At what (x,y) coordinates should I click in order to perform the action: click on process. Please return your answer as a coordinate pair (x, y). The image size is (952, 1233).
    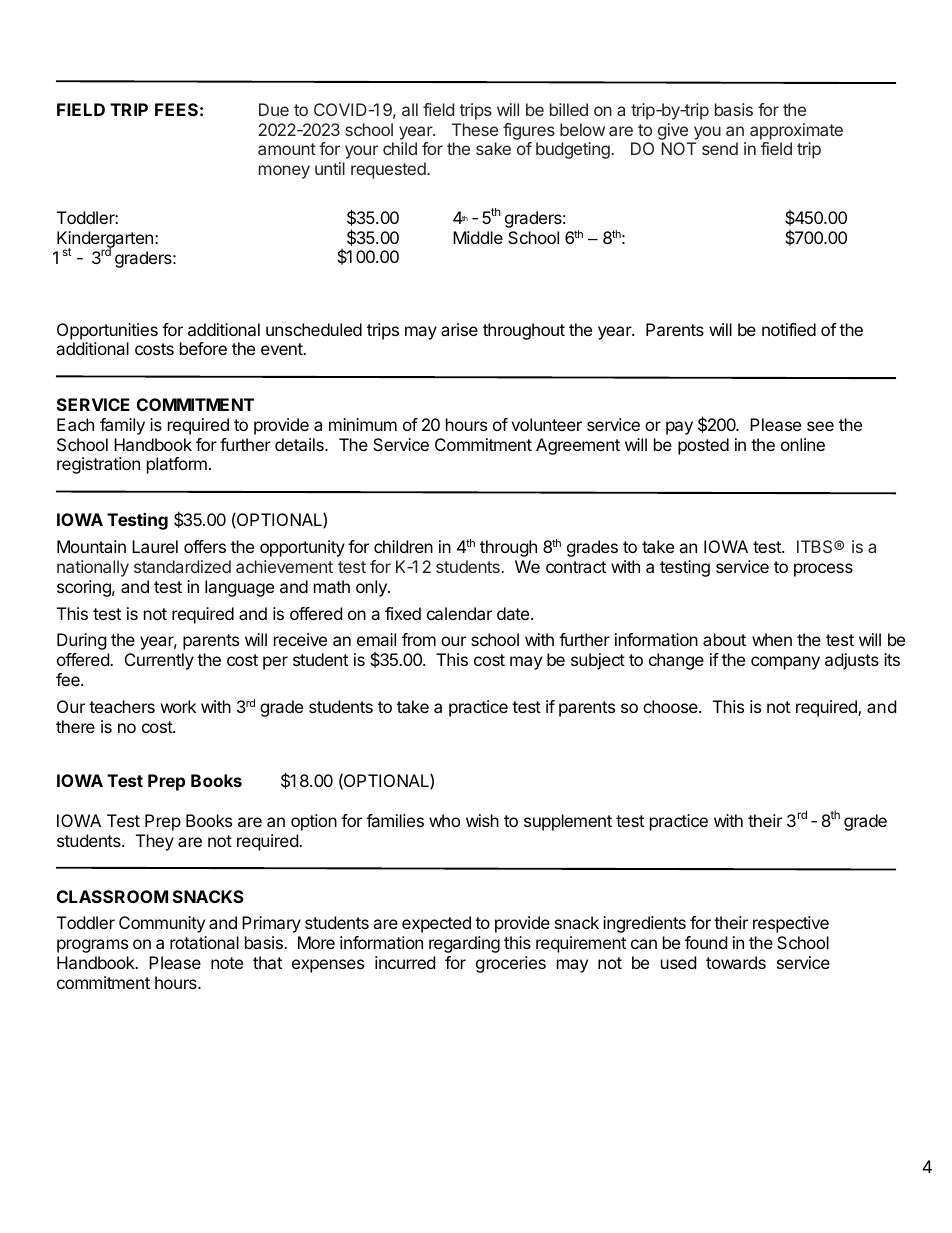
    Looking at the image, I should click on (823, 570).
